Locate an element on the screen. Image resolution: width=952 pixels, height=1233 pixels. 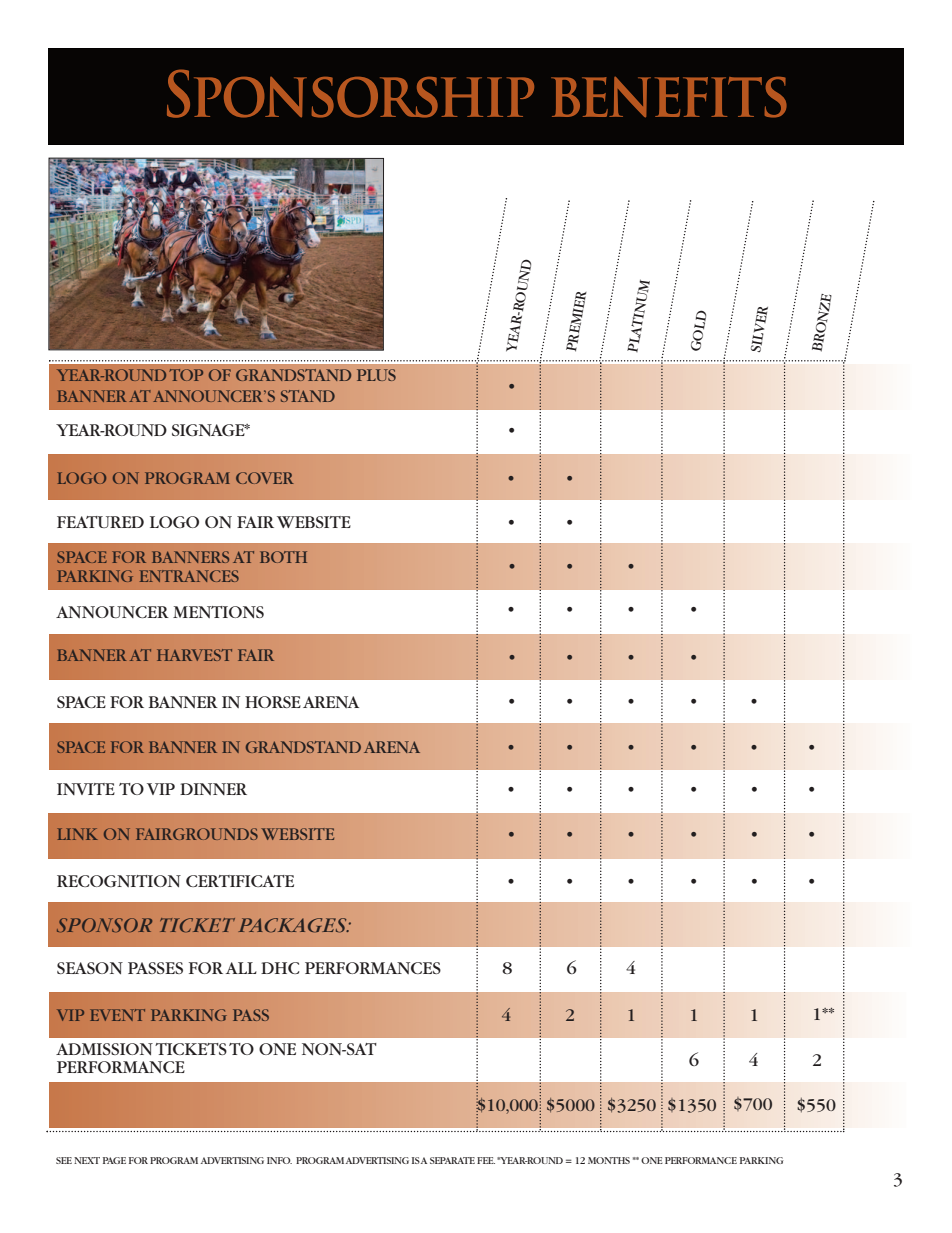
benefits is located at coordinates (669, 97).
